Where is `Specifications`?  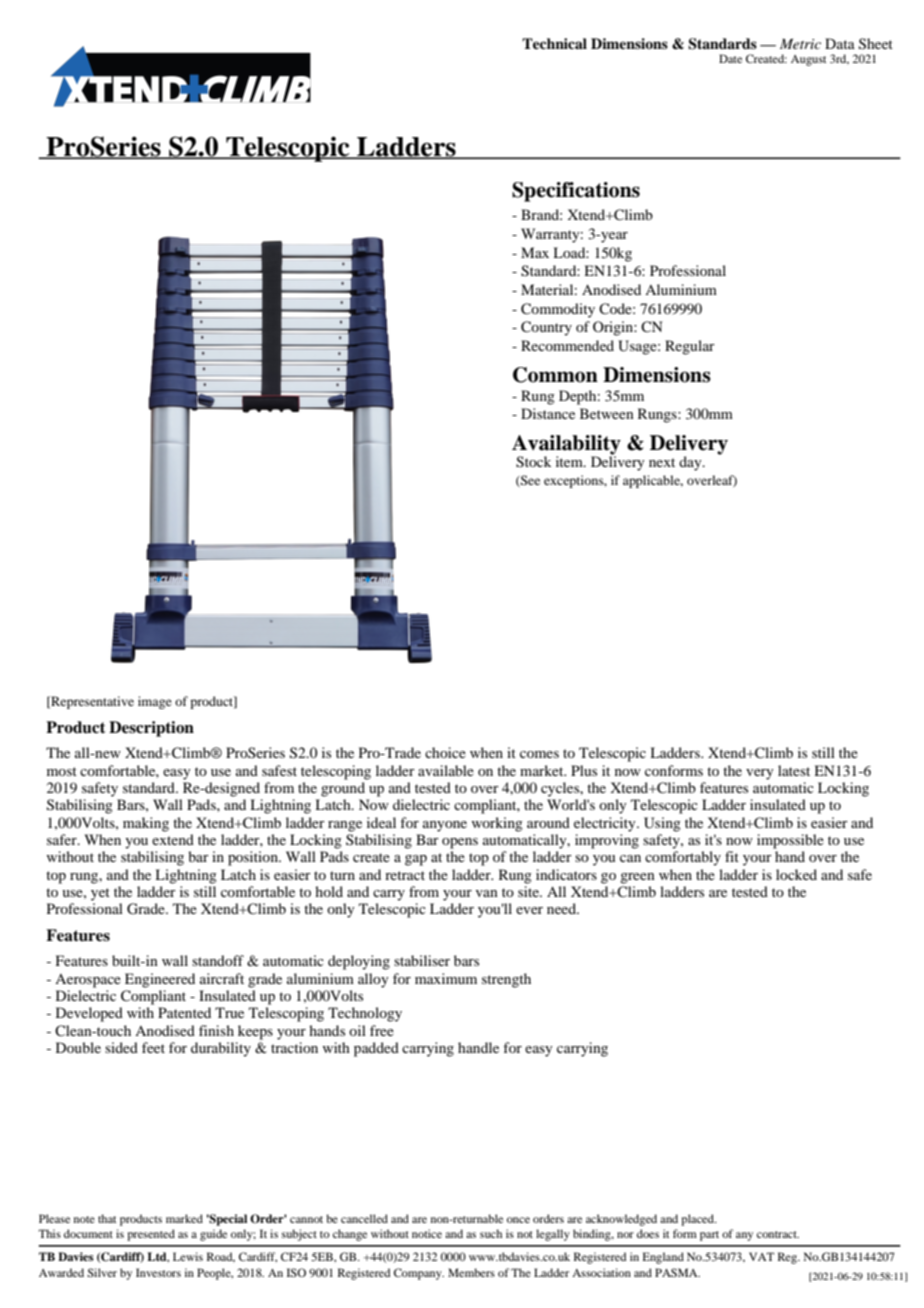 Specifications is located at coordinates (576, 192).
